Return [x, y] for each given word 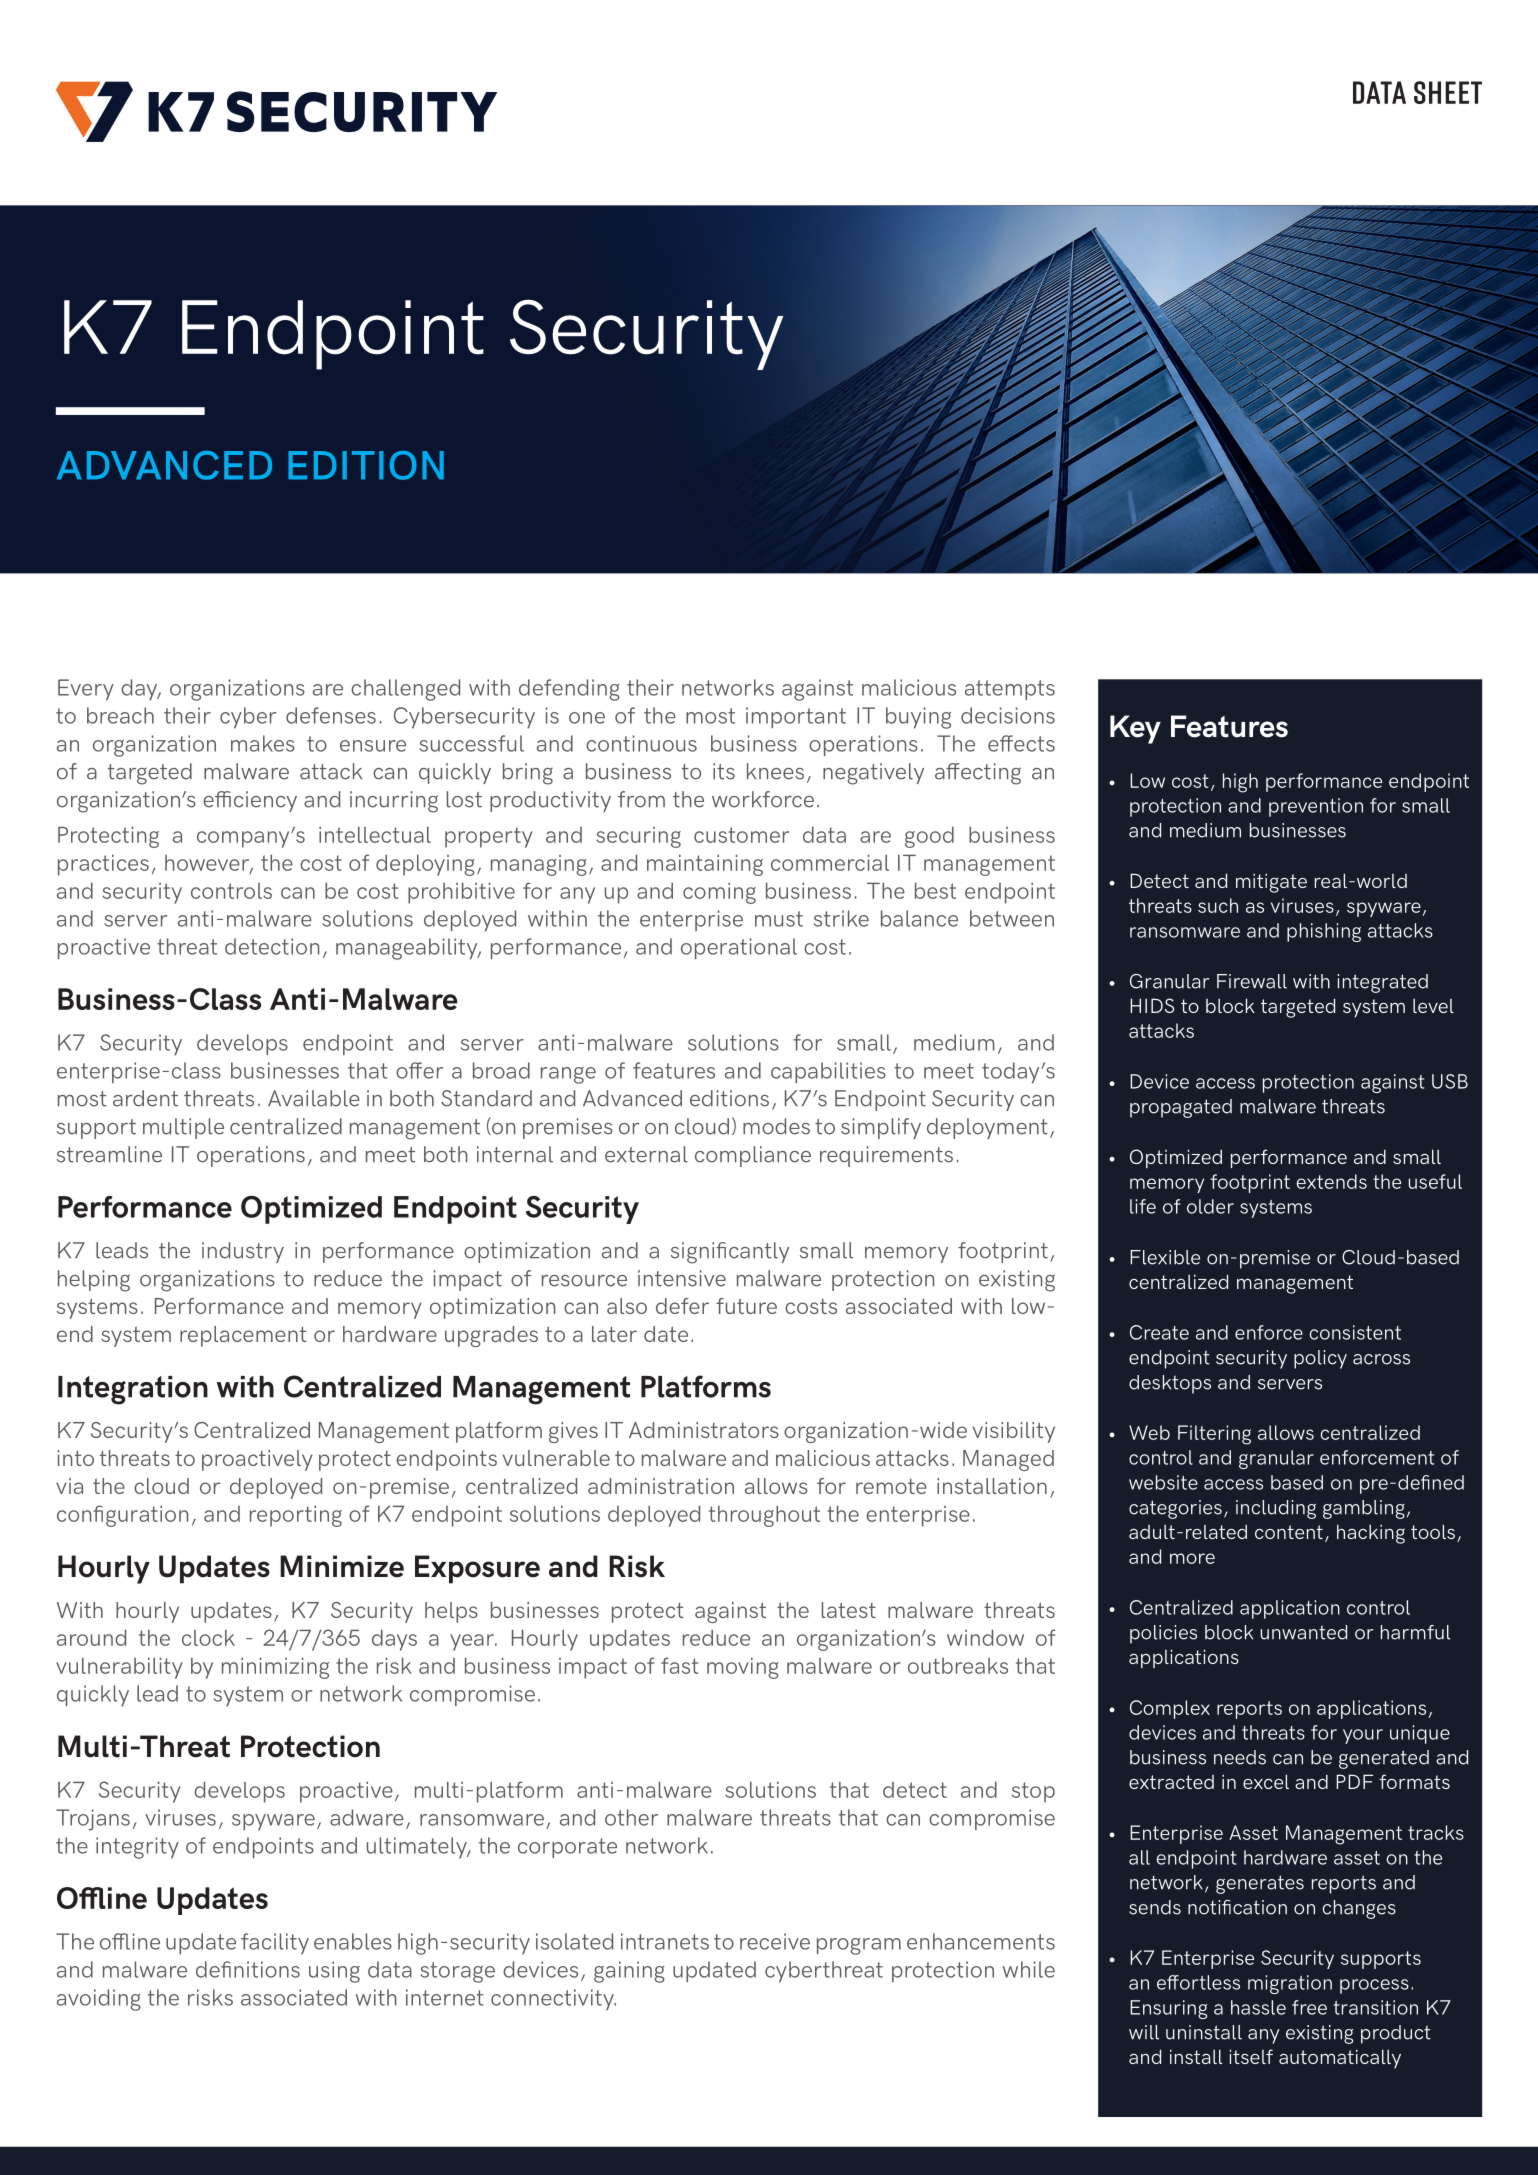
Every [86, 690]
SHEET [1448, 92]
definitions [248, 1969]
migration [1290, 1984]
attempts [1010, 690]
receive [775, 1941]
